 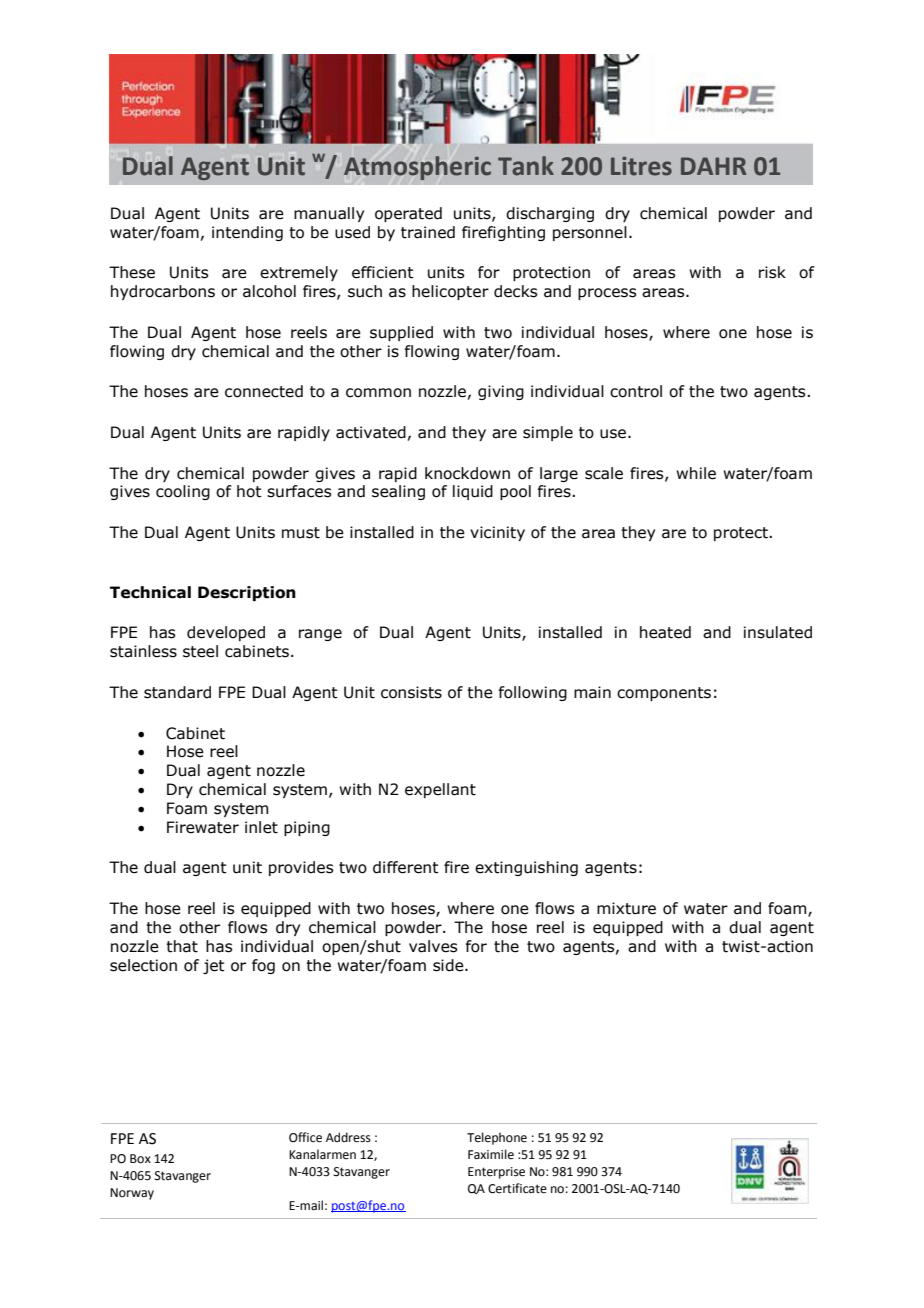 What do you see at coordinates (411, 692) in the document?
I see `consists` at bounding box center [411, 692].
